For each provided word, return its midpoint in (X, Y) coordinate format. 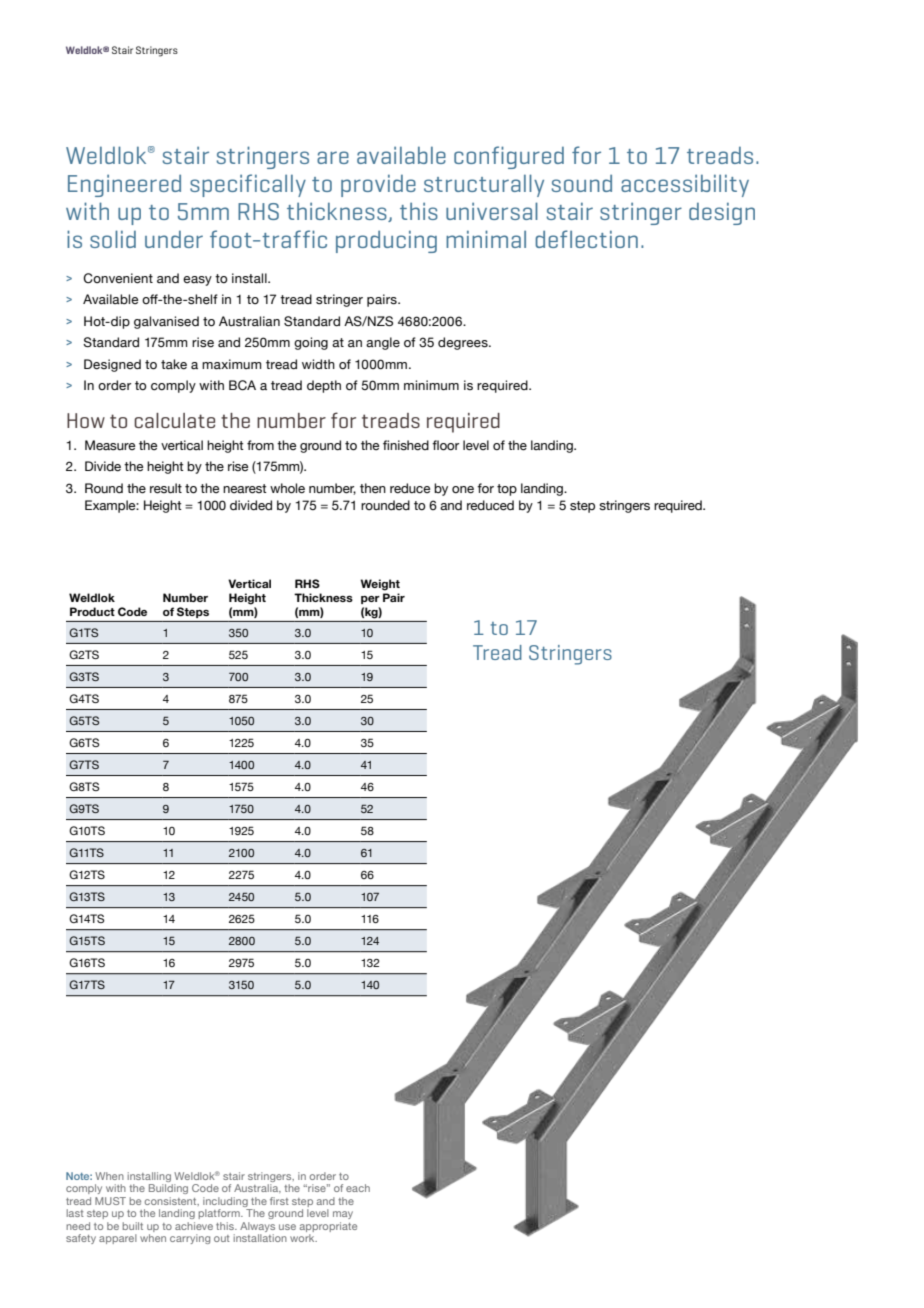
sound (581, 183)
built (132, 1226)
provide (378, 185)
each (358, 1188)
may (343, 1215)
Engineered (124, 185)
